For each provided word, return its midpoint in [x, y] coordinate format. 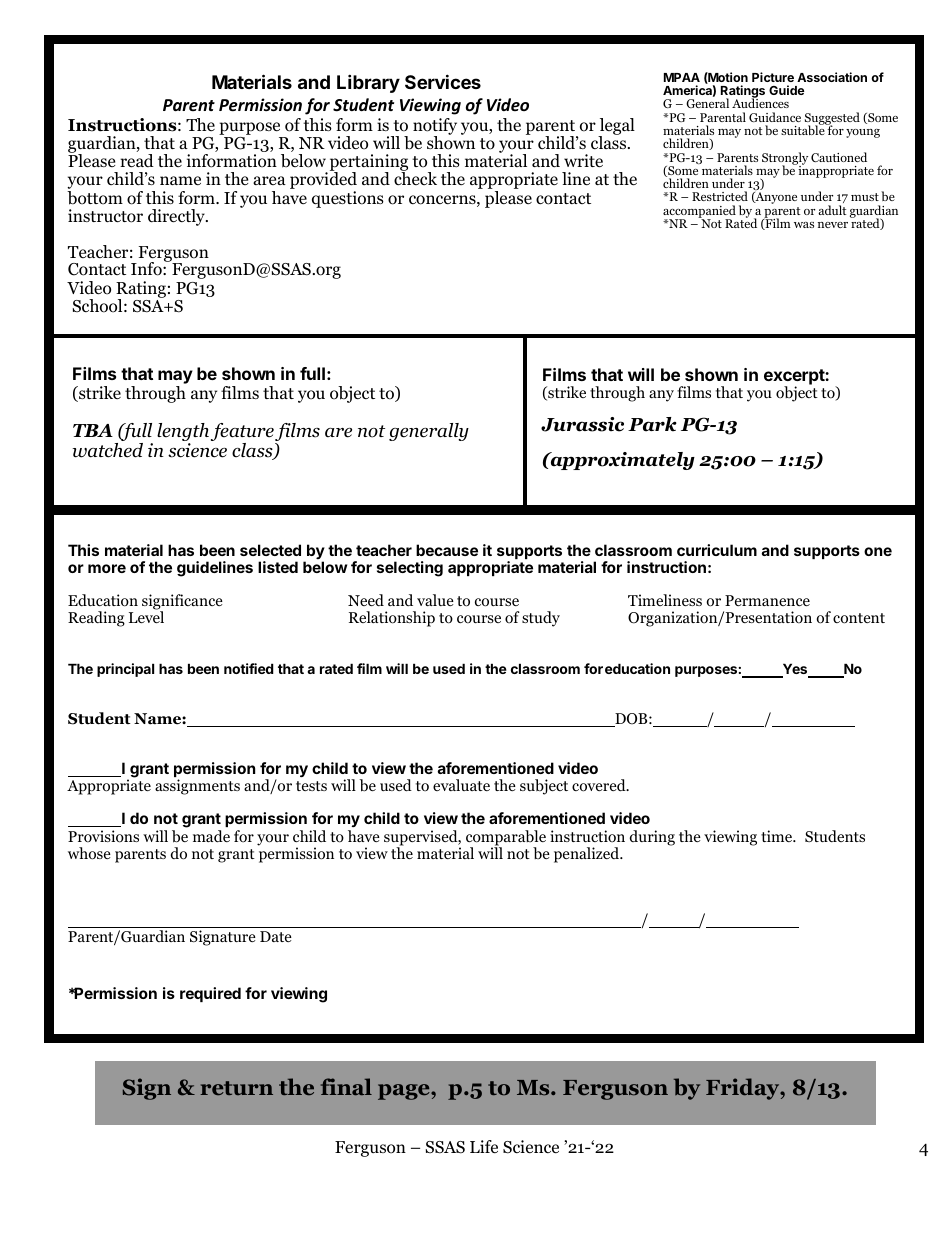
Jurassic [582, 424]
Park [652, 424]
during [652, 838]
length [183, 433]
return [237, 1088]
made [211, 836]
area [269, 180]
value [435, 600]
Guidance [775, 117]
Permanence [767, 600]
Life [484, 1146]
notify [435, 127]
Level [146, 617]
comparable [506, 839]
